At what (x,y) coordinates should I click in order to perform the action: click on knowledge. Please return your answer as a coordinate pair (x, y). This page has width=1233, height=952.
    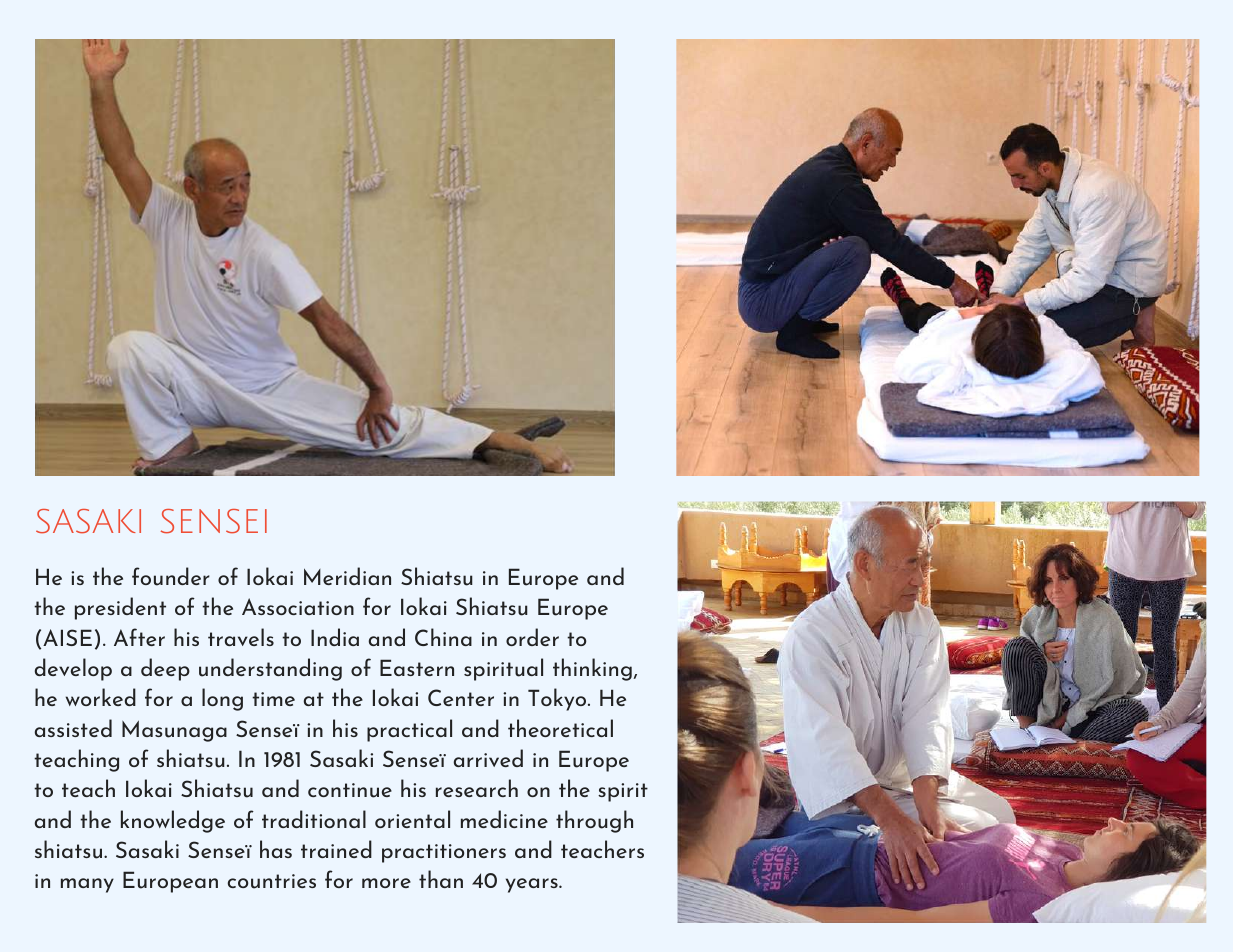
    Looking at the image, I should click on (173, 821).
